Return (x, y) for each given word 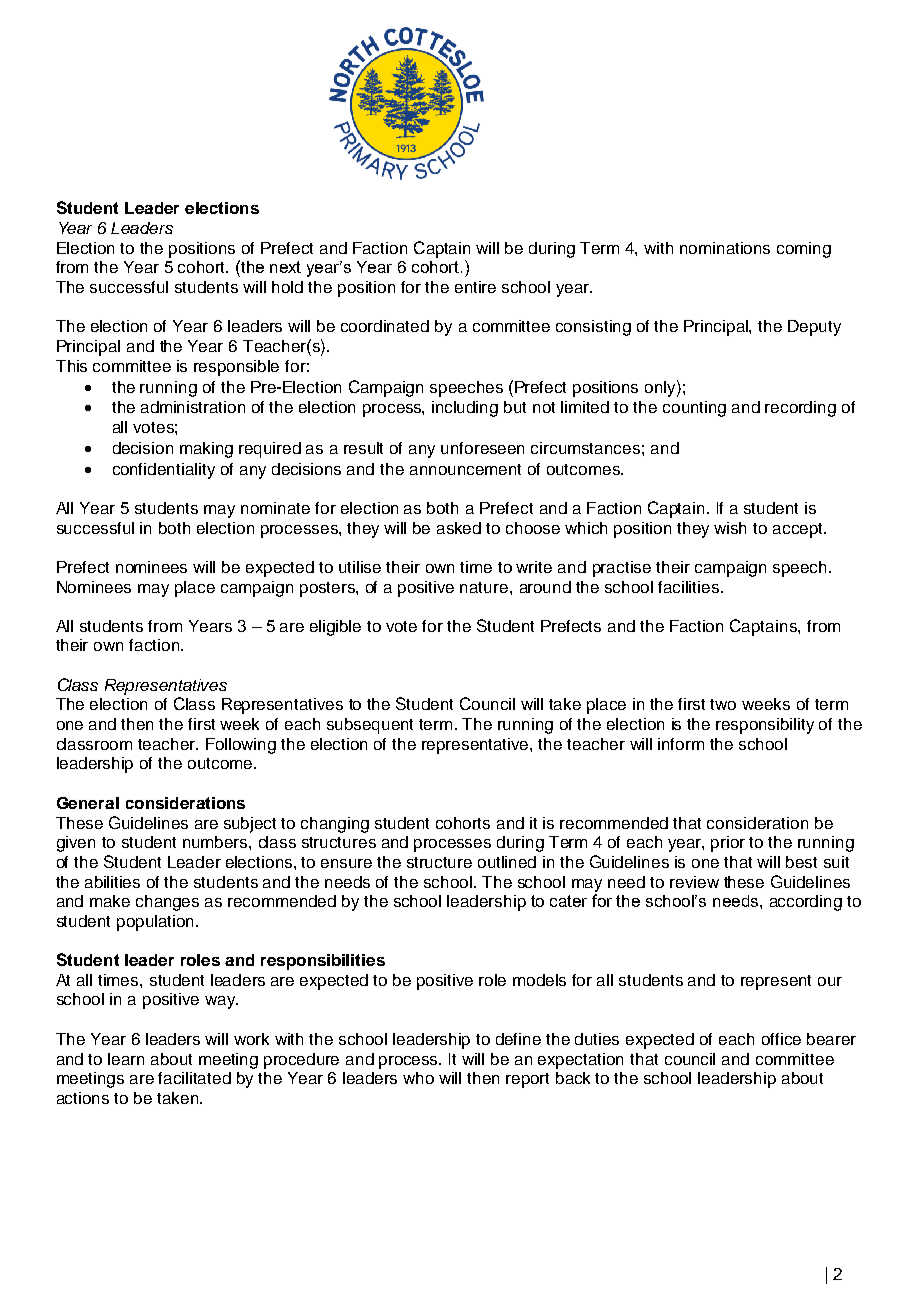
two (723, 704)
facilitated (194, 1078)
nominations (725, 248)
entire (475, 287)
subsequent (370, 726)
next (285, 267)
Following (241, 746)
